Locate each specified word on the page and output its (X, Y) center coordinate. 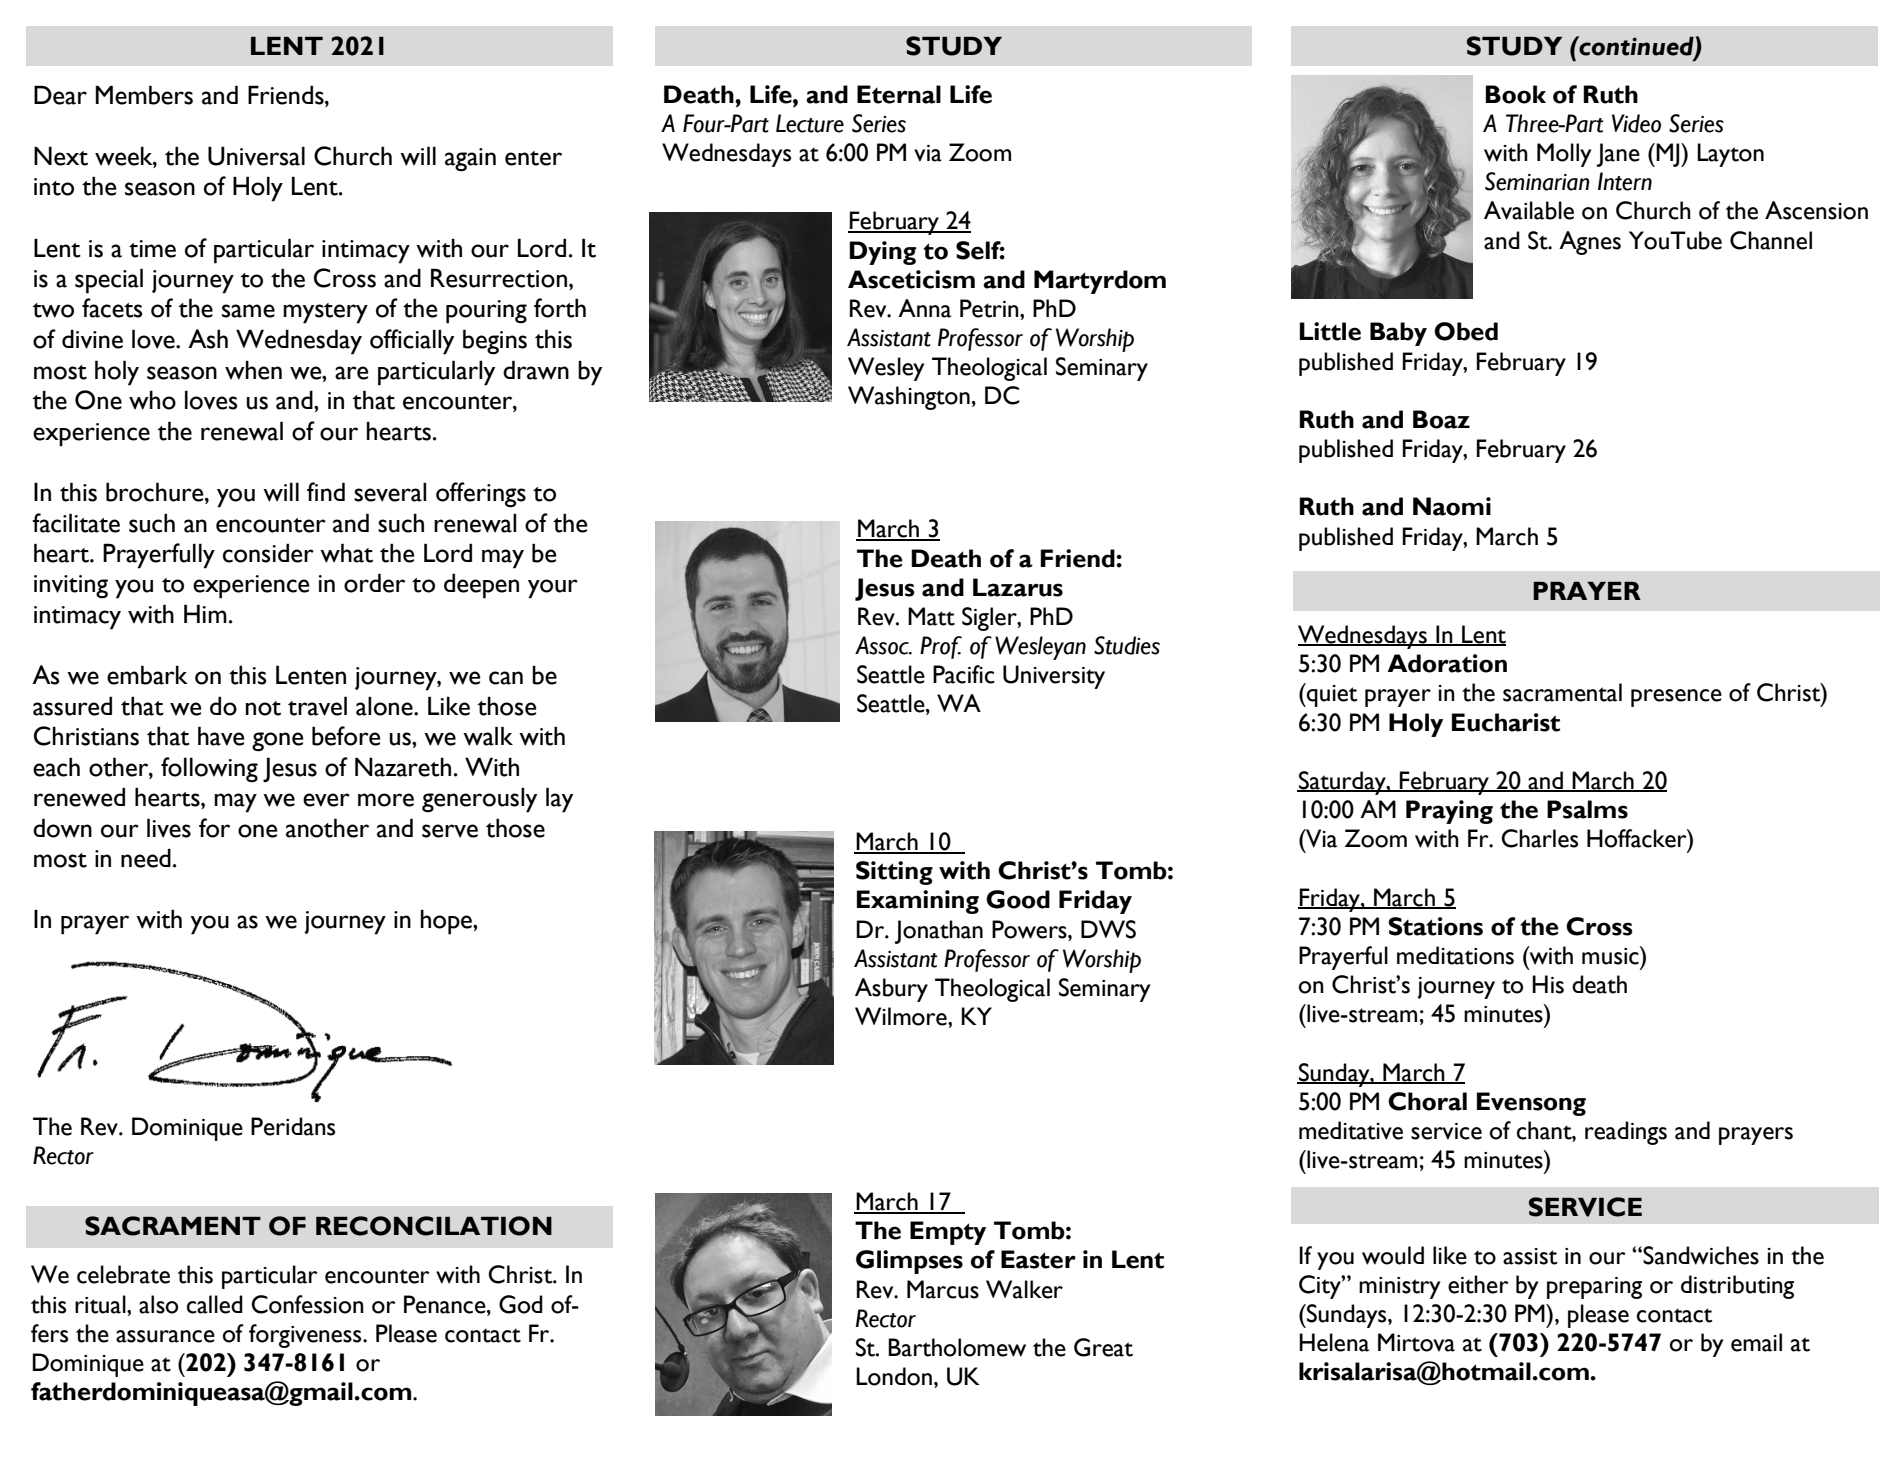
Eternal (899, 94)
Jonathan (939, 932)
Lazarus (1018, 587)
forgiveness (306, 1336)
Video (1636, 123)
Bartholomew (957, 1347)
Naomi (1452, 506)
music (1611, 955)
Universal (256, 156)
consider (268, 553)
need (146, 858)
